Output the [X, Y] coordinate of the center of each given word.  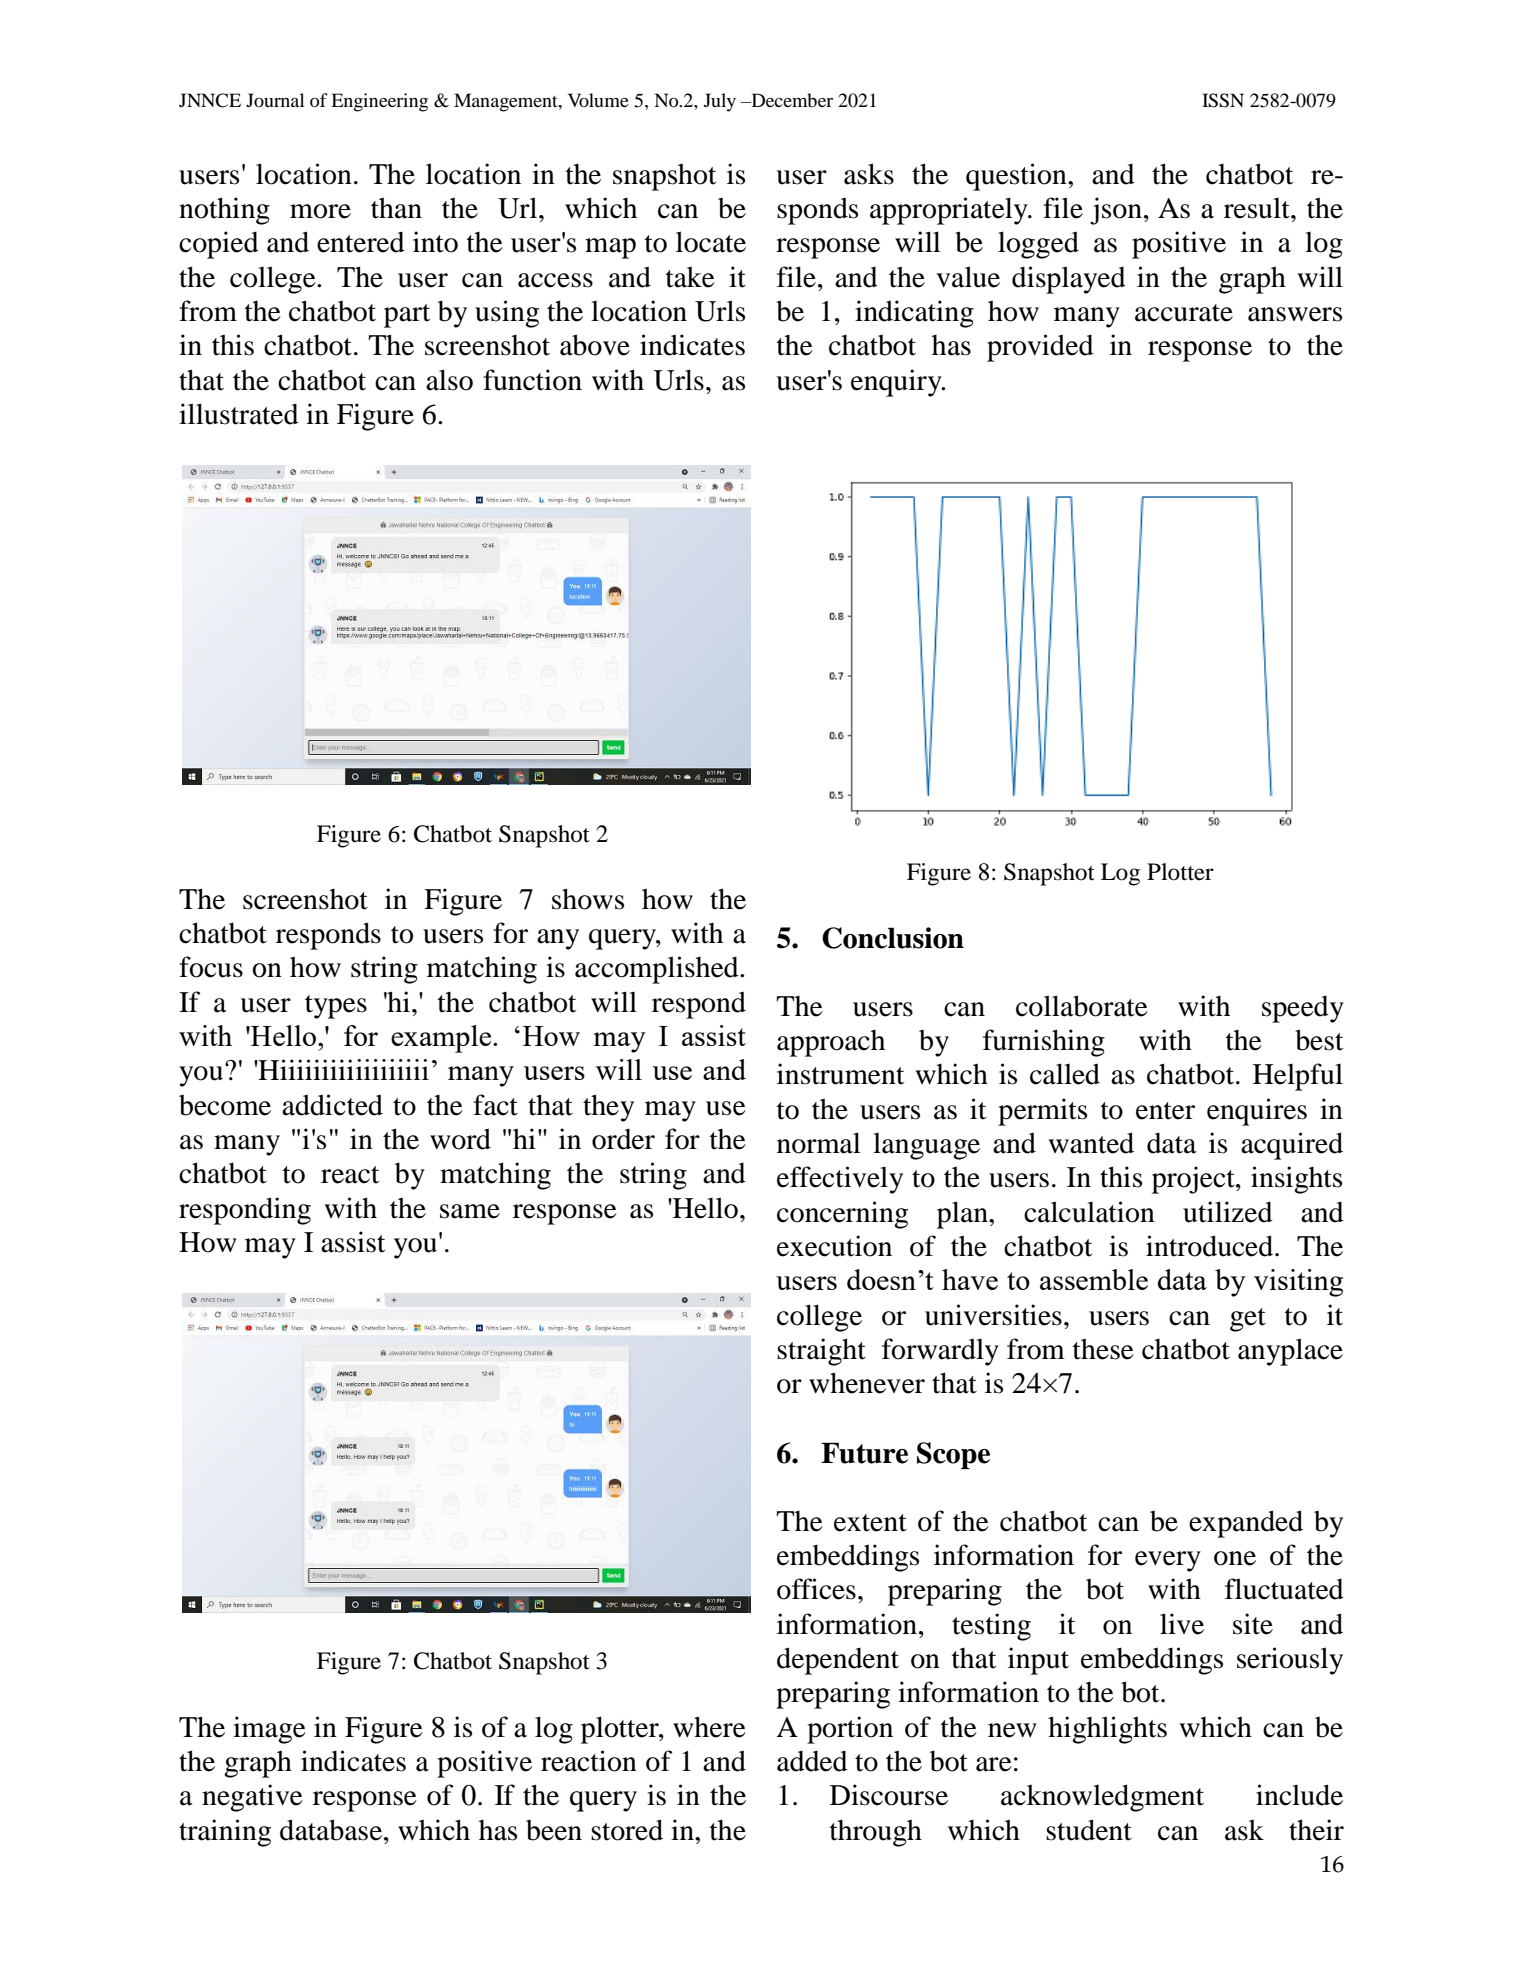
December [791, 100]
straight [821, 1352]
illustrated [239, 414]
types [336, 1007]
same [470, 1211]
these [1103, 1349]
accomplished [658, 970]
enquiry [897, 383]
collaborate [1082, 1006]
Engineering [379, 102]
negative [252, 1798]
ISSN [1223, 100]
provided [1040, 348]
